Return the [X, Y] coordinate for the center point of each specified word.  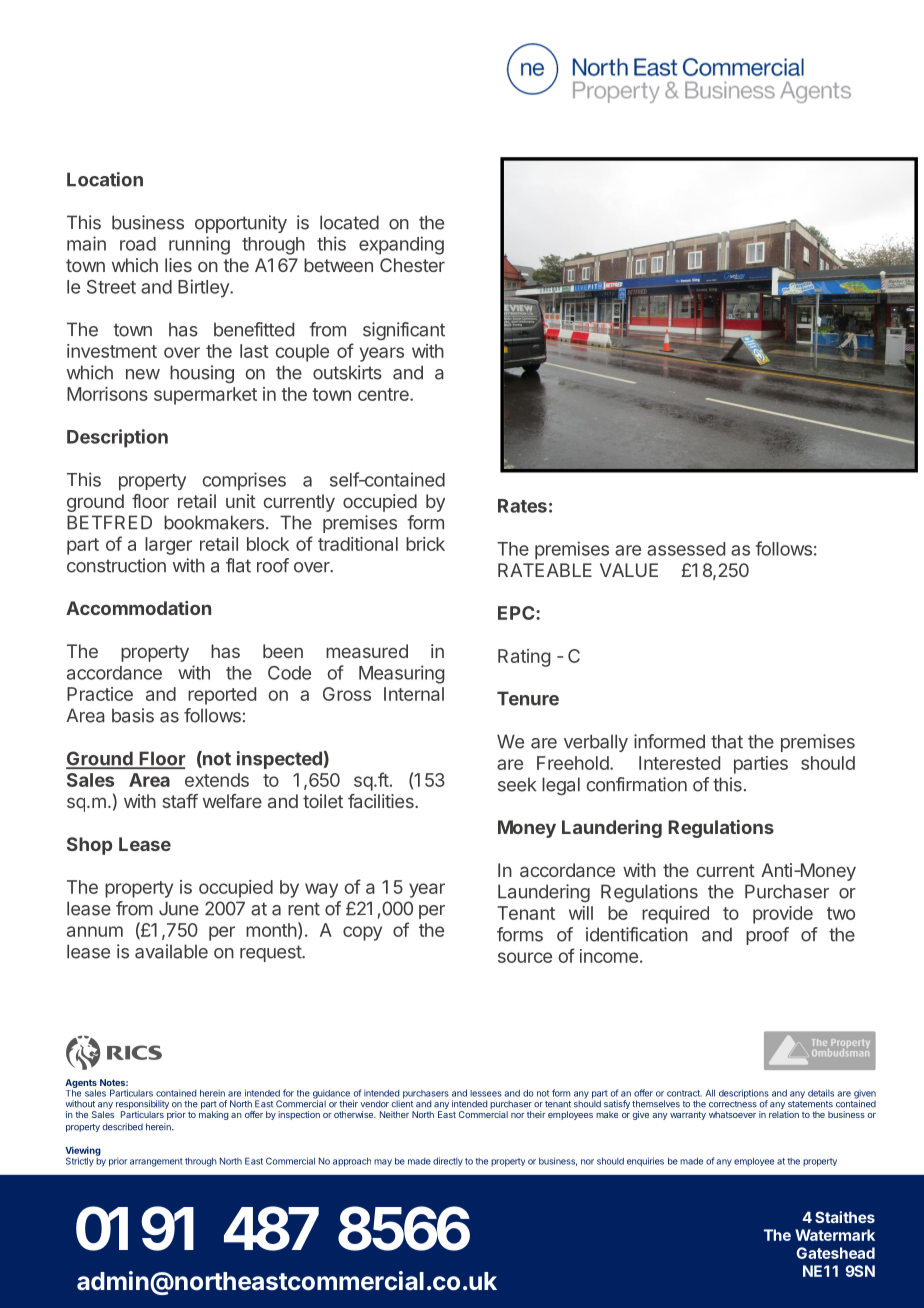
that [727, 741]
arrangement [156, 1162]
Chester [412, 265]
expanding [401, 245]
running [199, 245]
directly [448, 1162]
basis [133, 715]
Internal [414, 694]
